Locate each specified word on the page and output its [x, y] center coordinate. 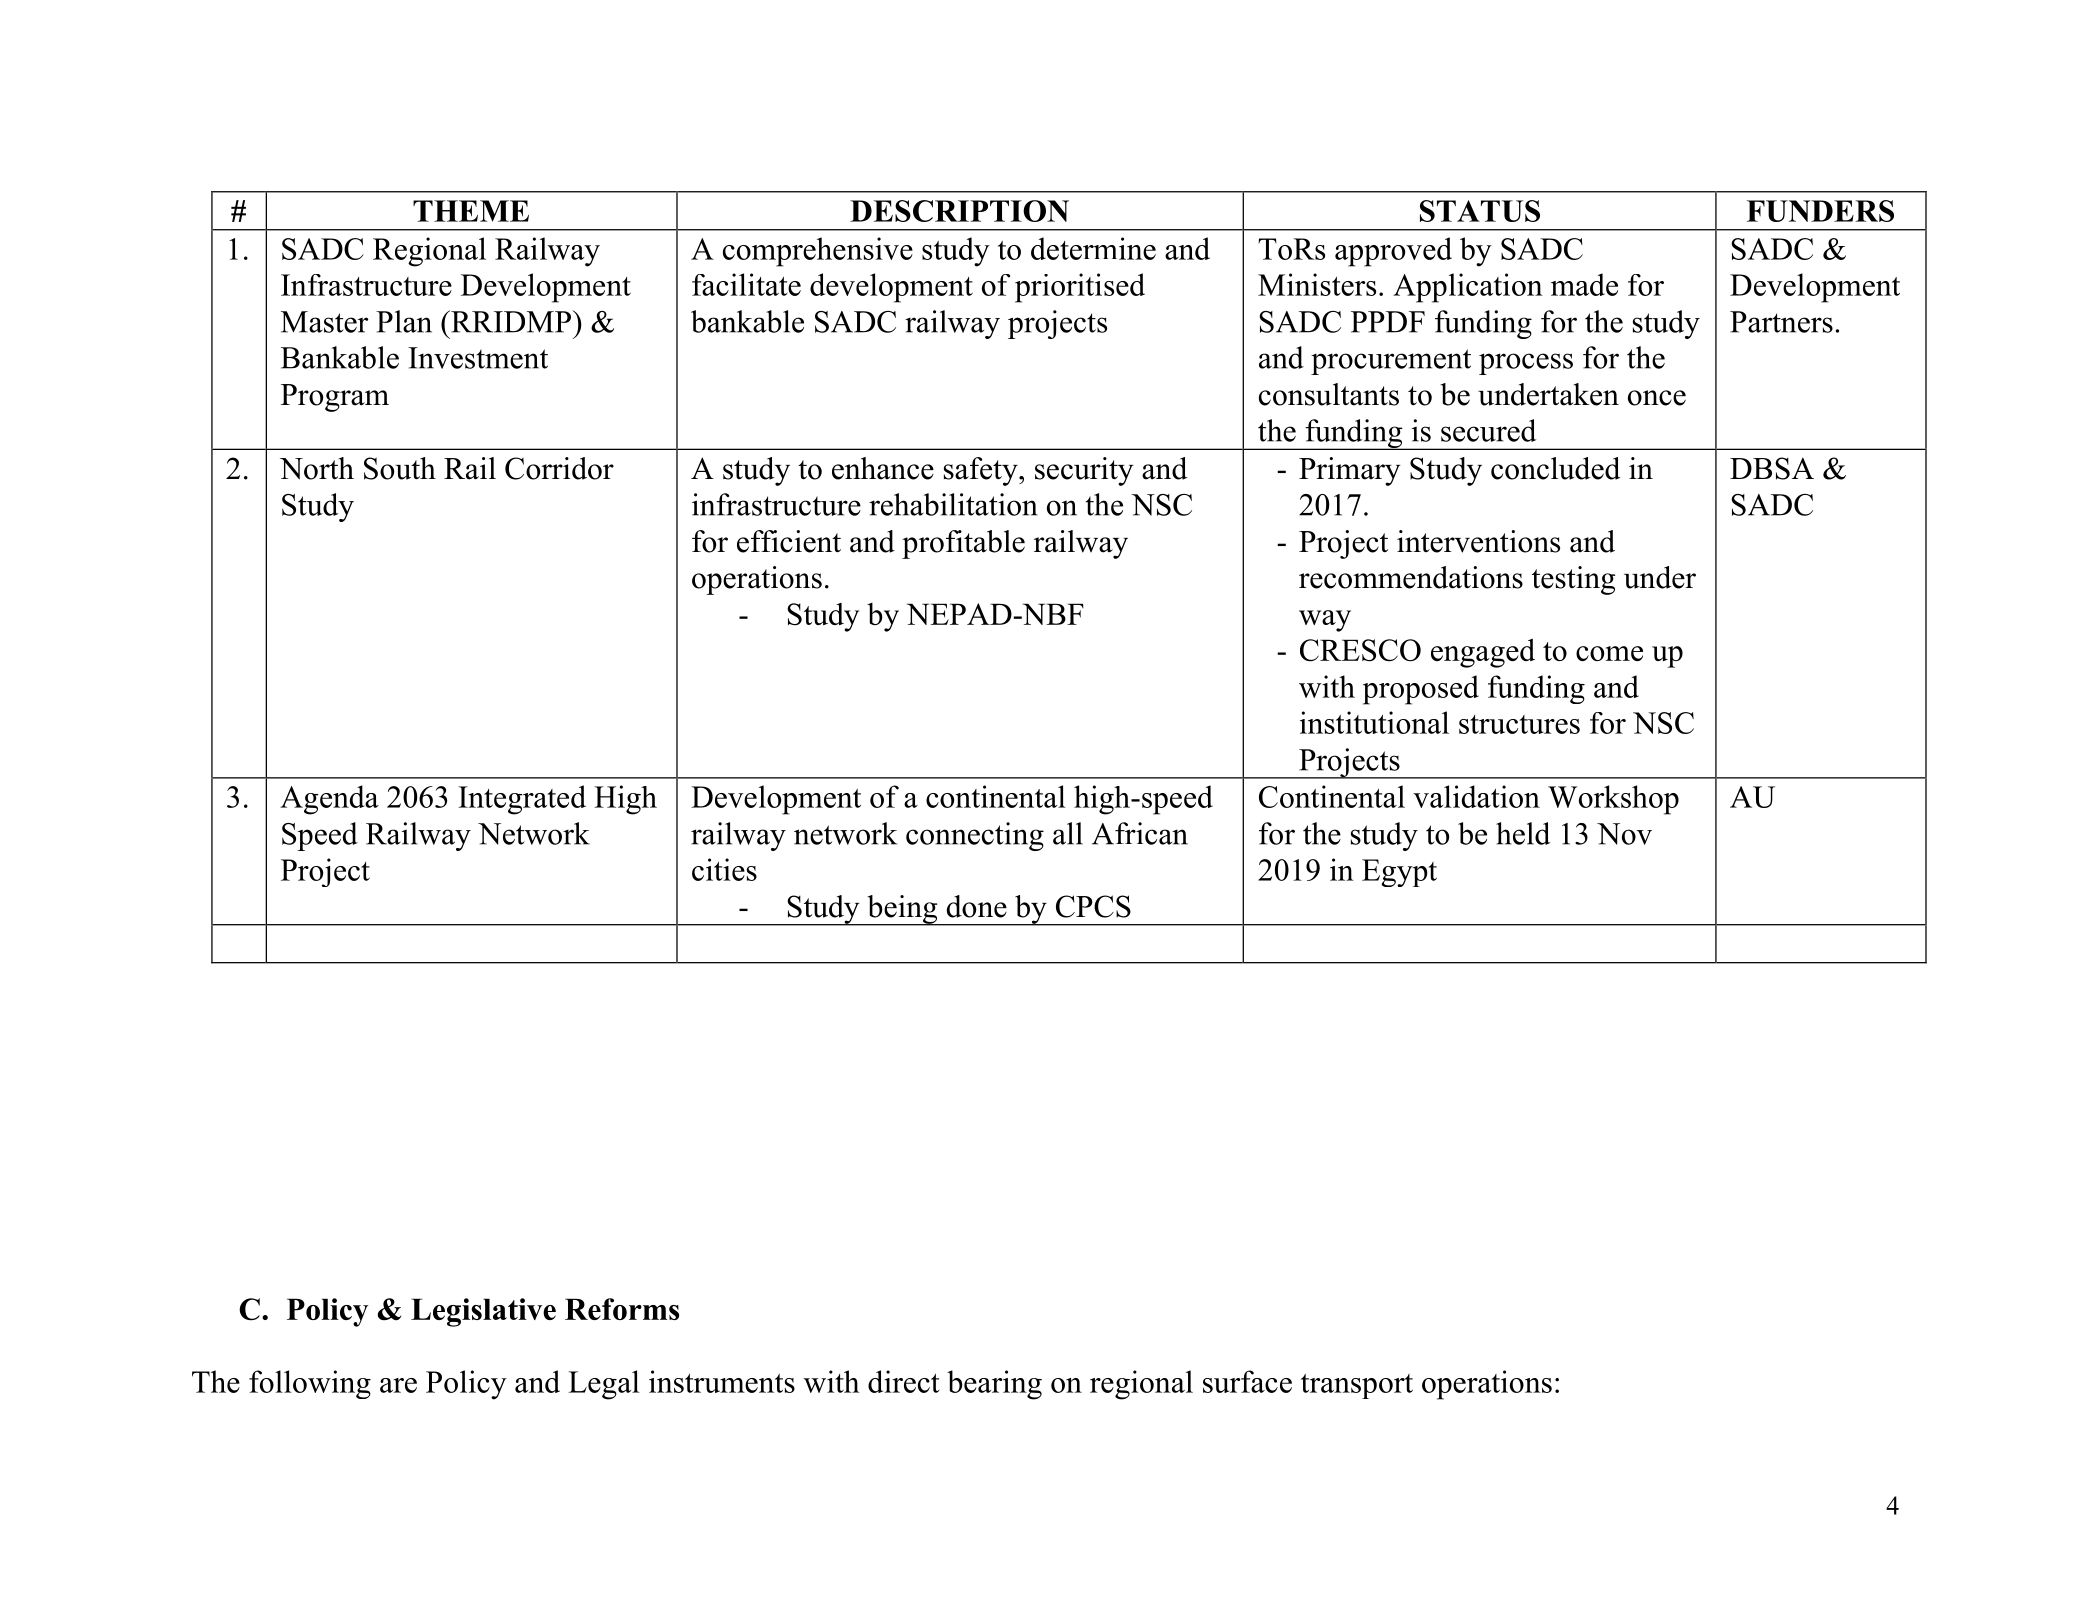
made [1584, 284]
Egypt [1399, 873]
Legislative [483, 1312]
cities [724, 869]
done [977, 906]
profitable [963, 544]
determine [1093, 248]
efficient [789, 541]
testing [1573, 580]
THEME [471, 211]
